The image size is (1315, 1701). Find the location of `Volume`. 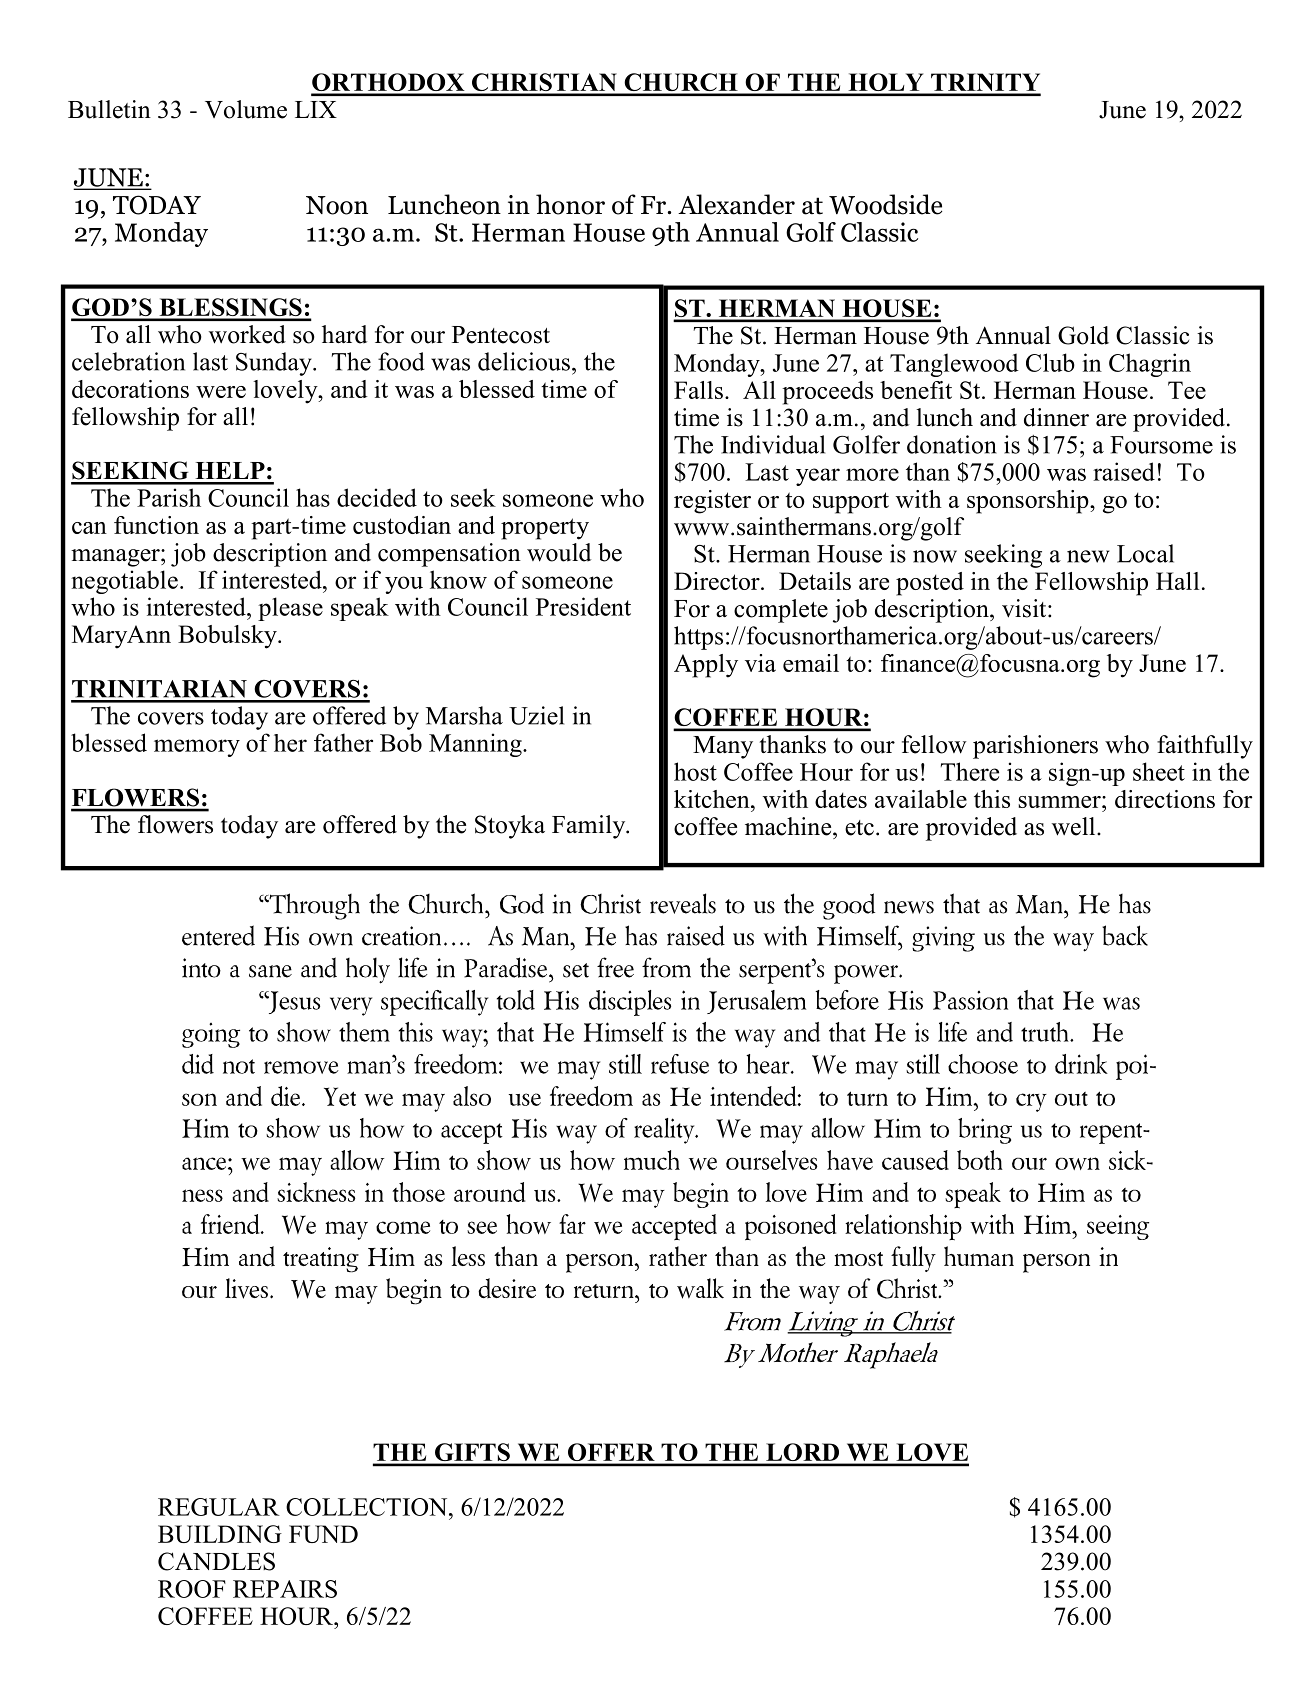

Volume is located at coordinates (246, 109).
